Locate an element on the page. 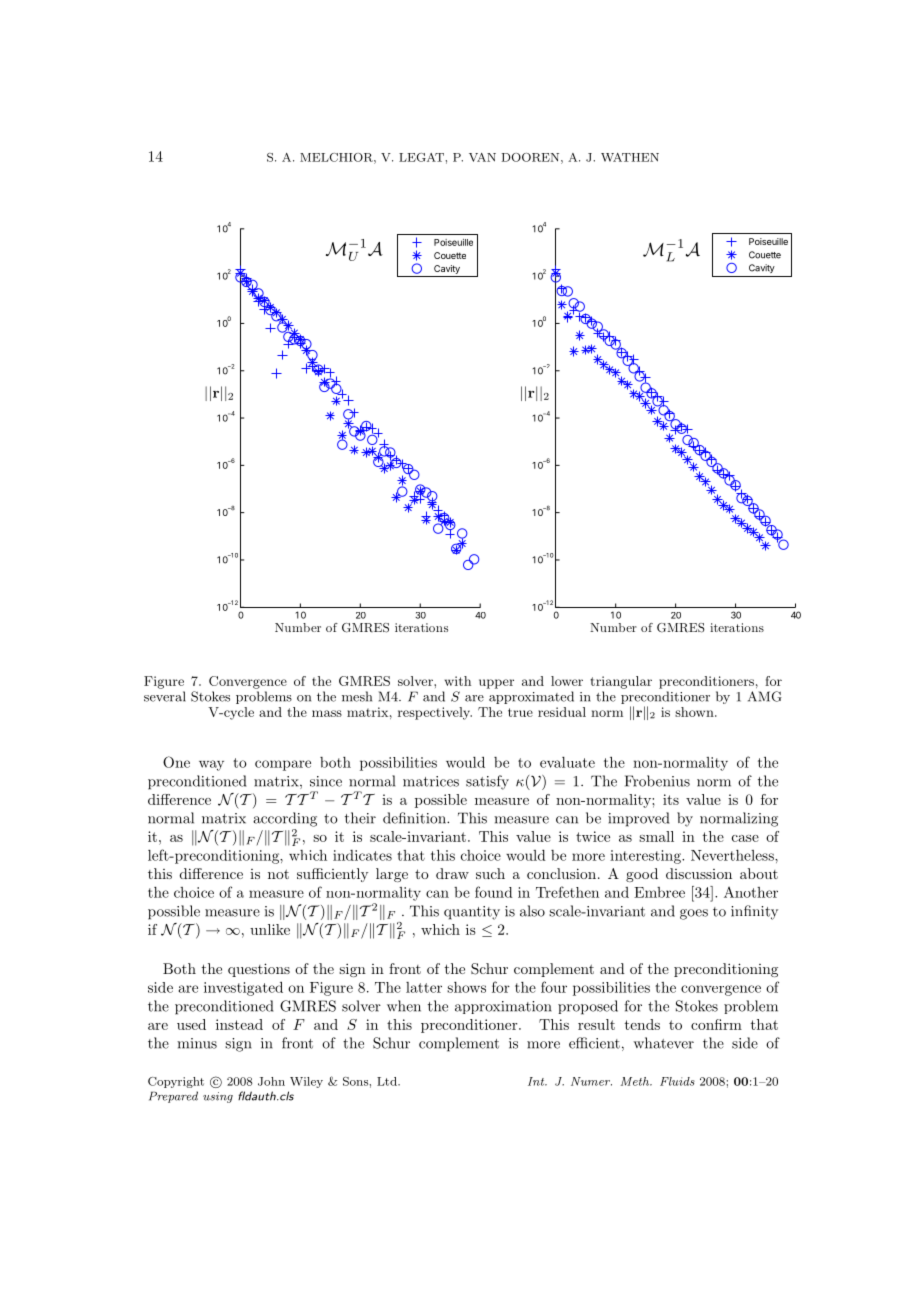 Image resolution: width=924 pixels, height=1308 pixels. Ltd is located at coordinates (388, 1081).
